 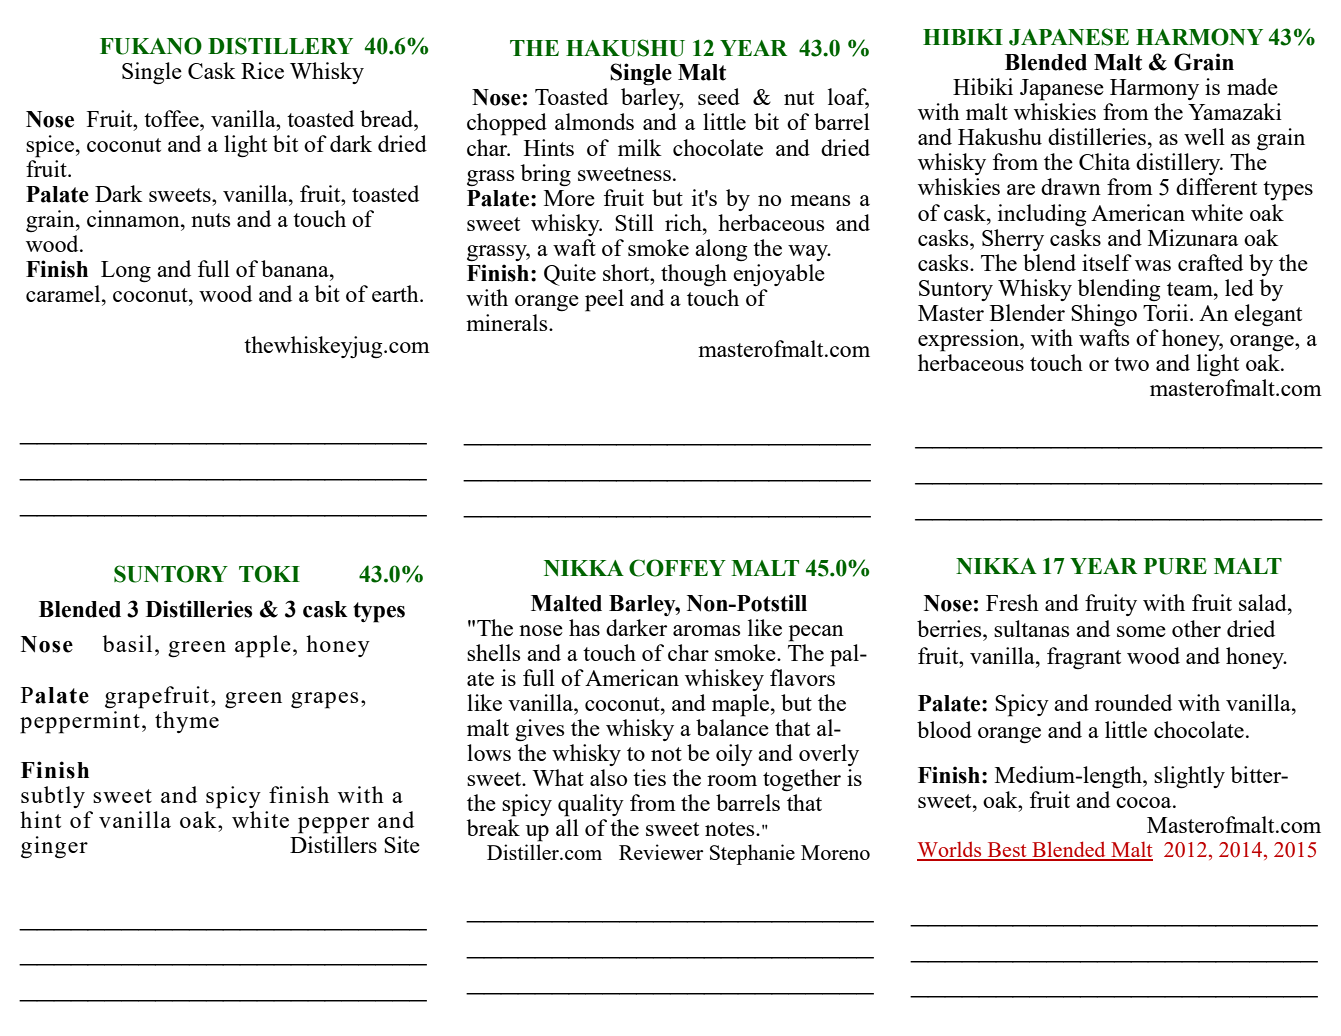 What do you see at coordinates (661, 852) in the screenshot?
I see `Reviewer` at bounding box center [661, 852].
